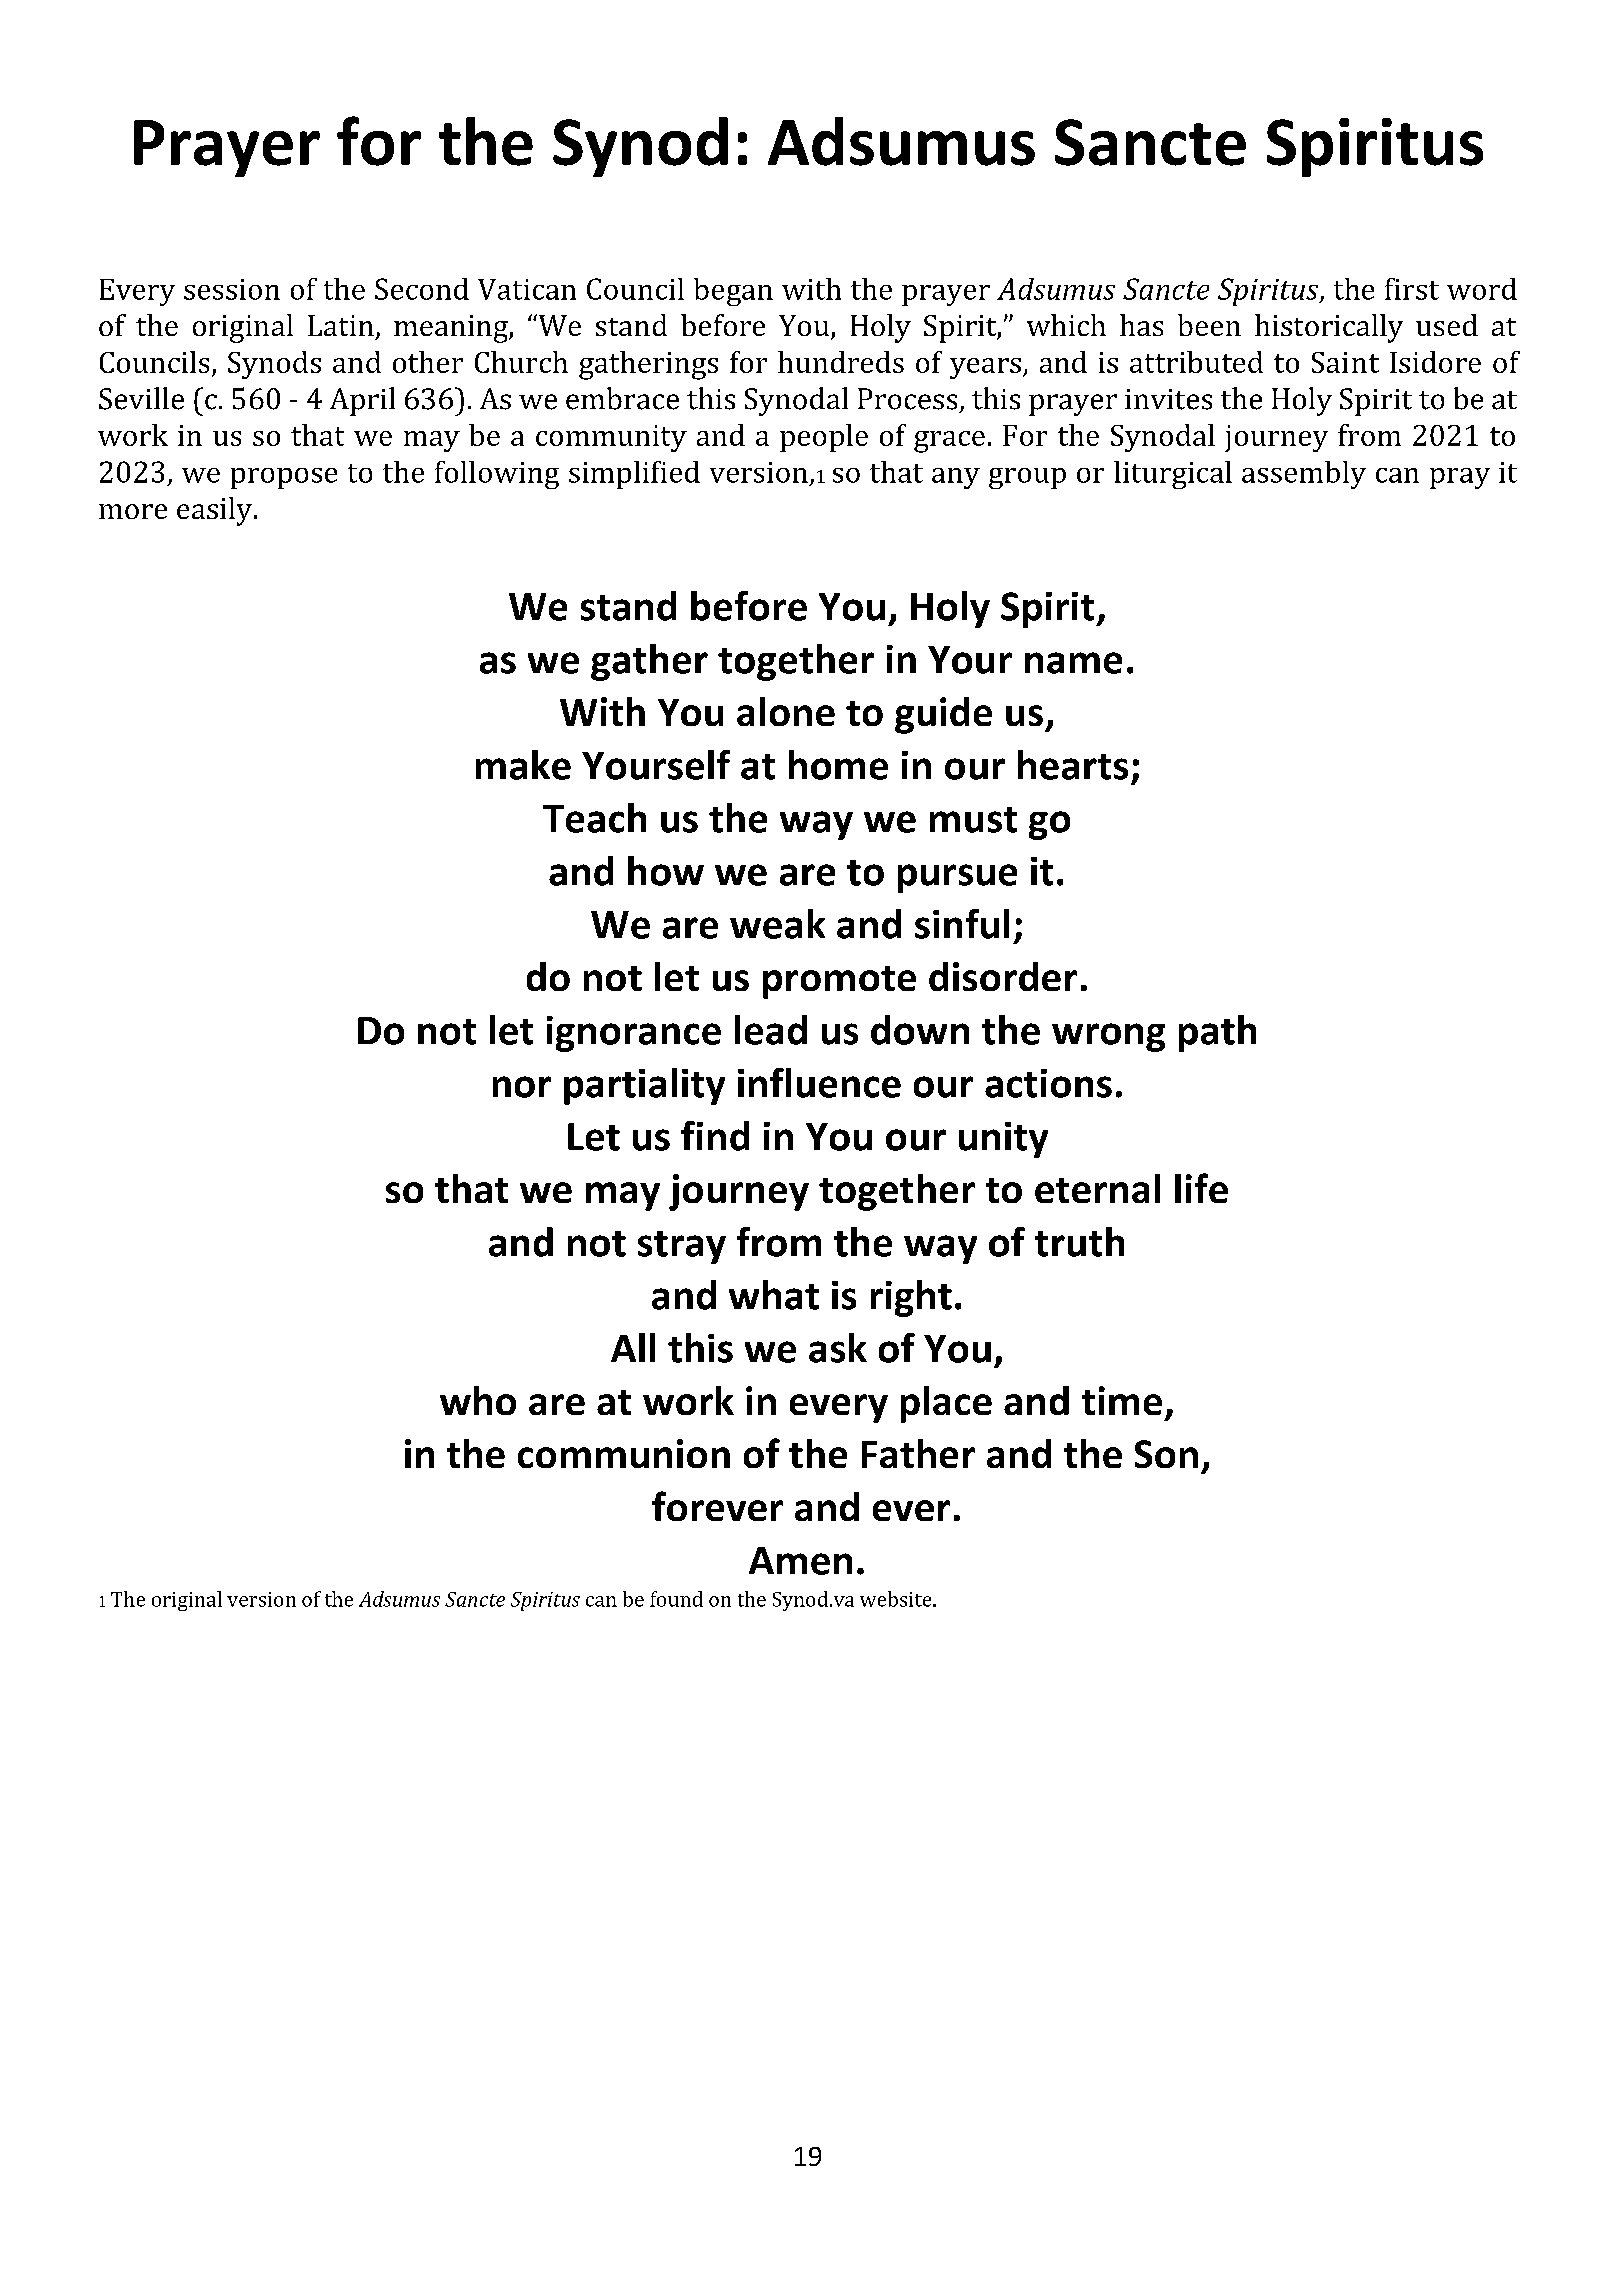 Image resolution: width=1615 pixels, height=2284 pixels. What do you see at coordinates (478, 1400) in the image?
I see `who` at bounding box center [478, 1400].
